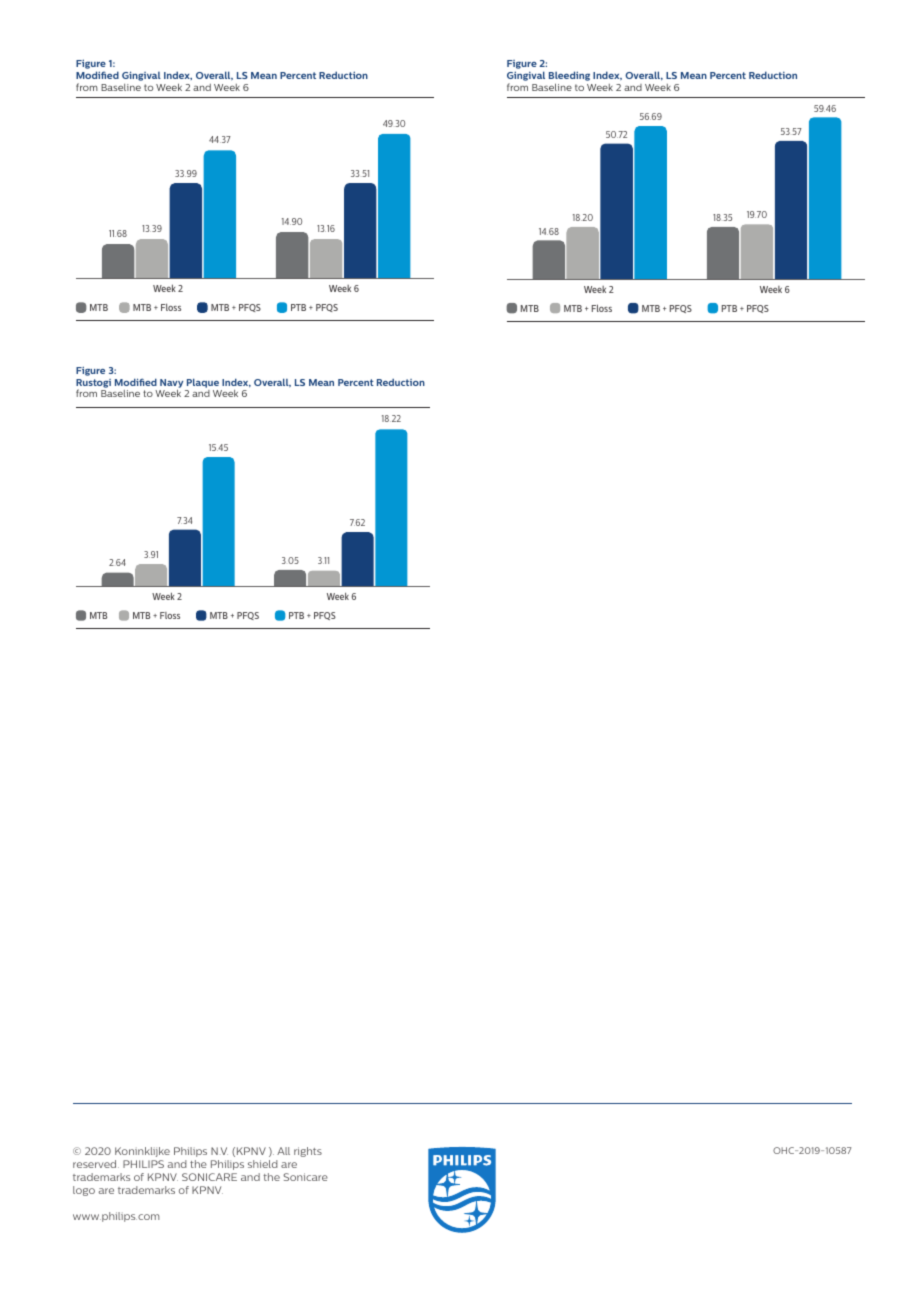 The width and height of the image is (924, 1308). I want to click on Plaque, so click(203, 383).
